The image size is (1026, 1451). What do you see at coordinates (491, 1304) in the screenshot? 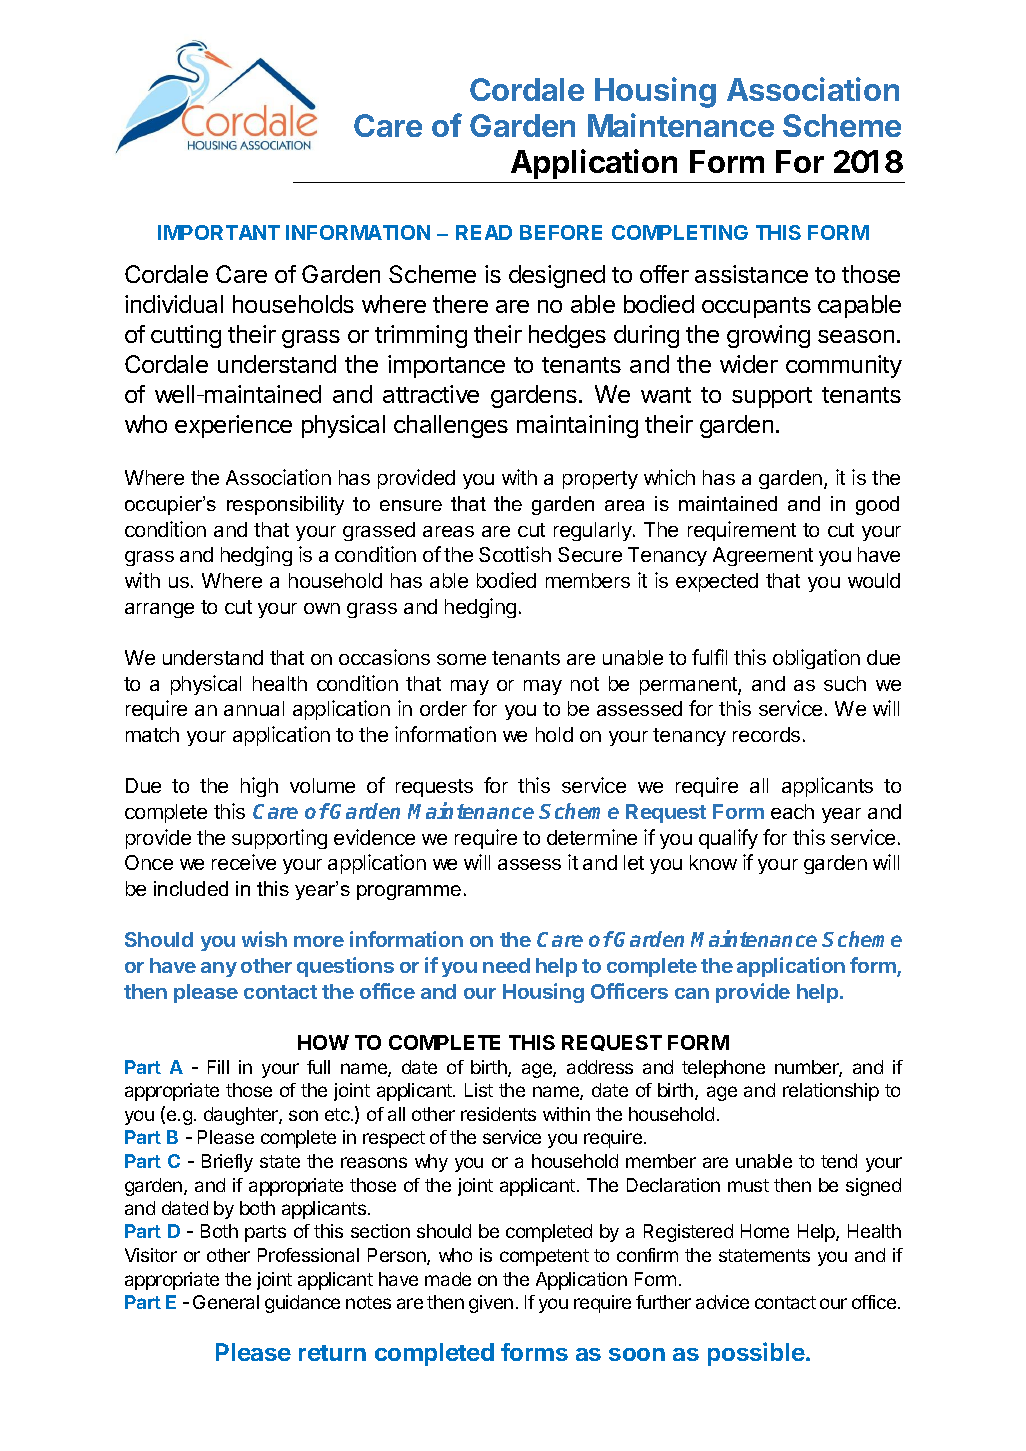
I see `given` at bounding box center [491, 1304].
